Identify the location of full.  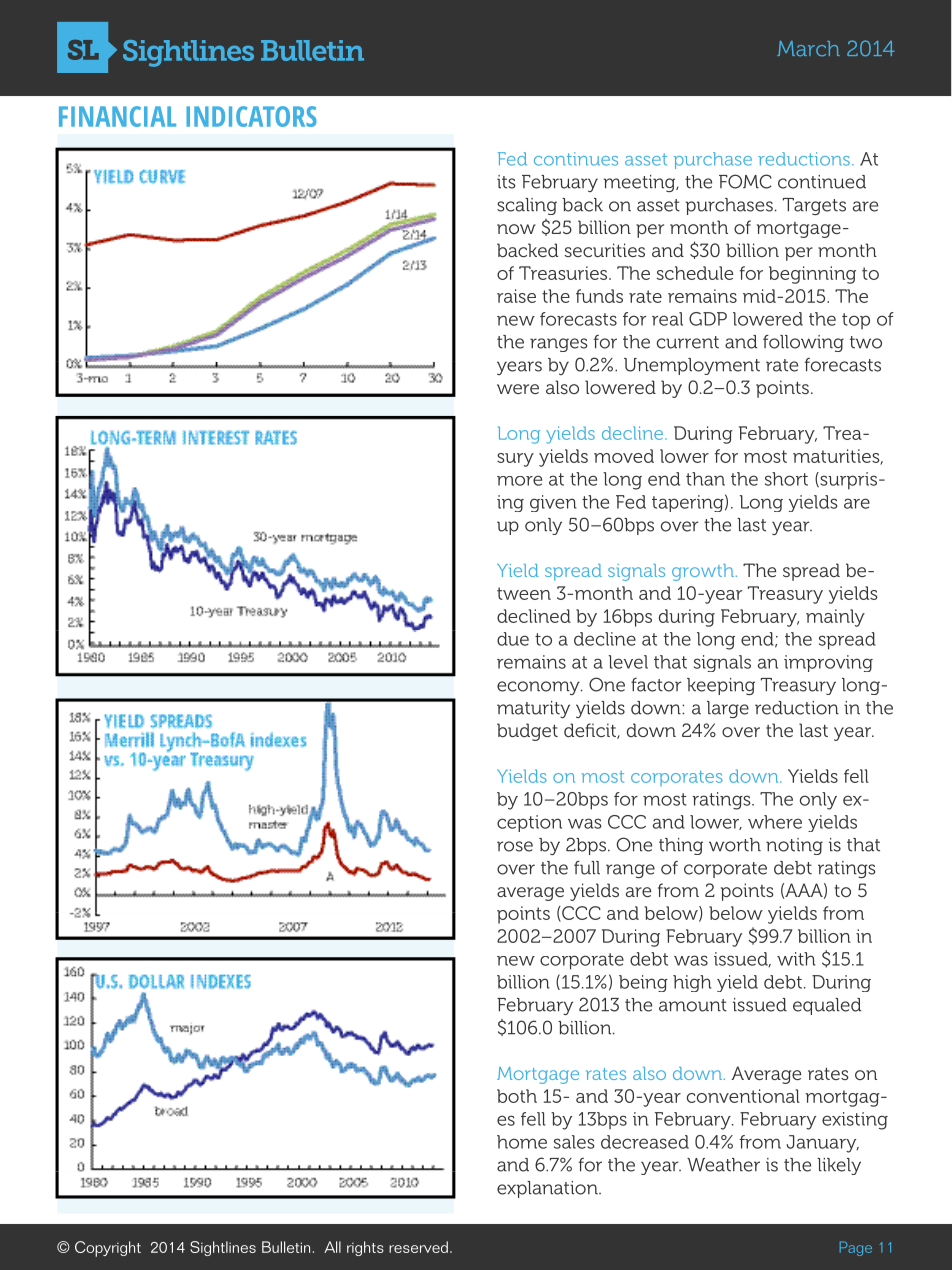
(587, 868).
